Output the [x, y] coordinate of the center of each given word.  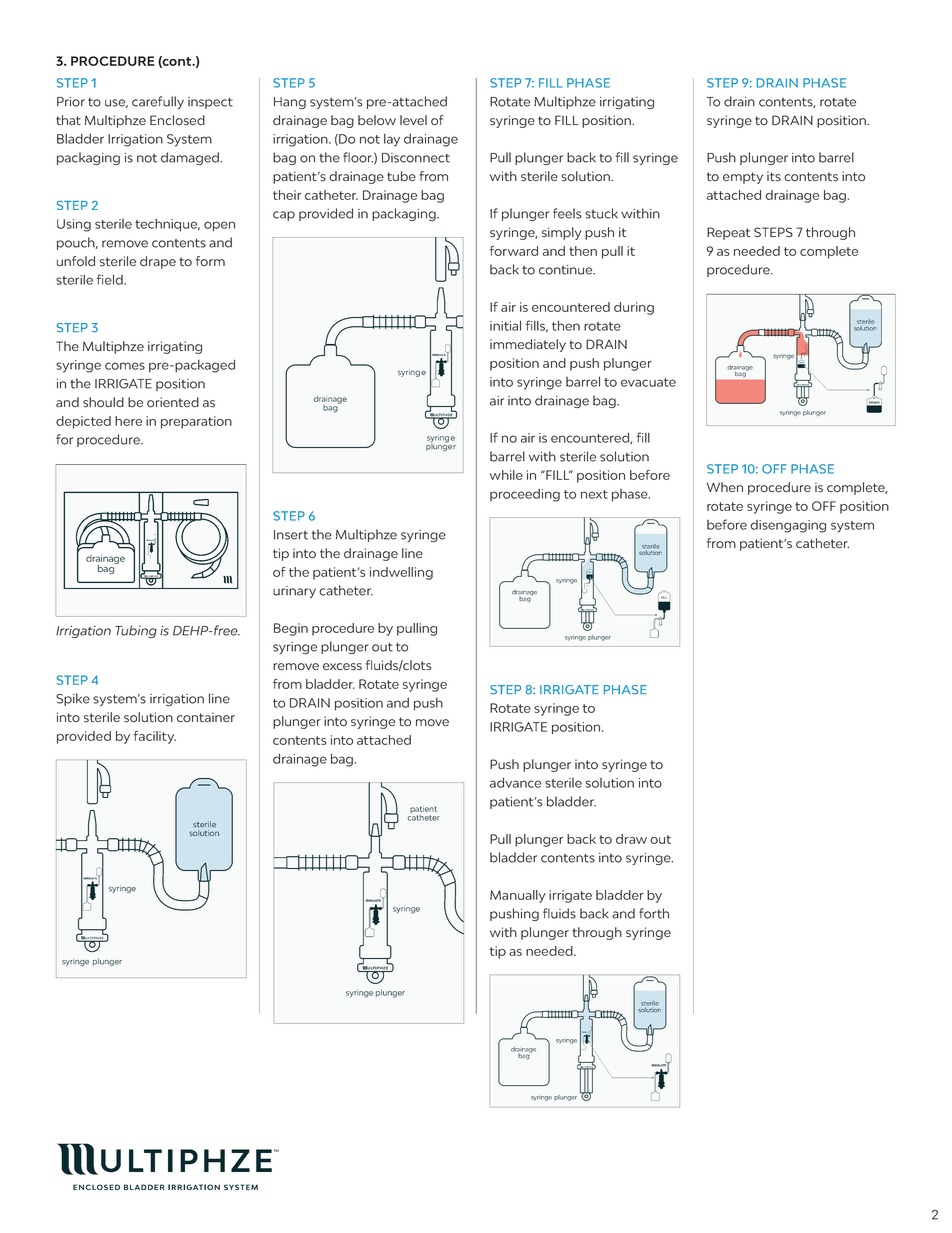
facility [155, 737]
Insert [291, 535]
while [506, 475]
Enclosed [177, 120]
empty [743, 178]
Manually [518, 896]
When [725, 487]
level [413, 120]
